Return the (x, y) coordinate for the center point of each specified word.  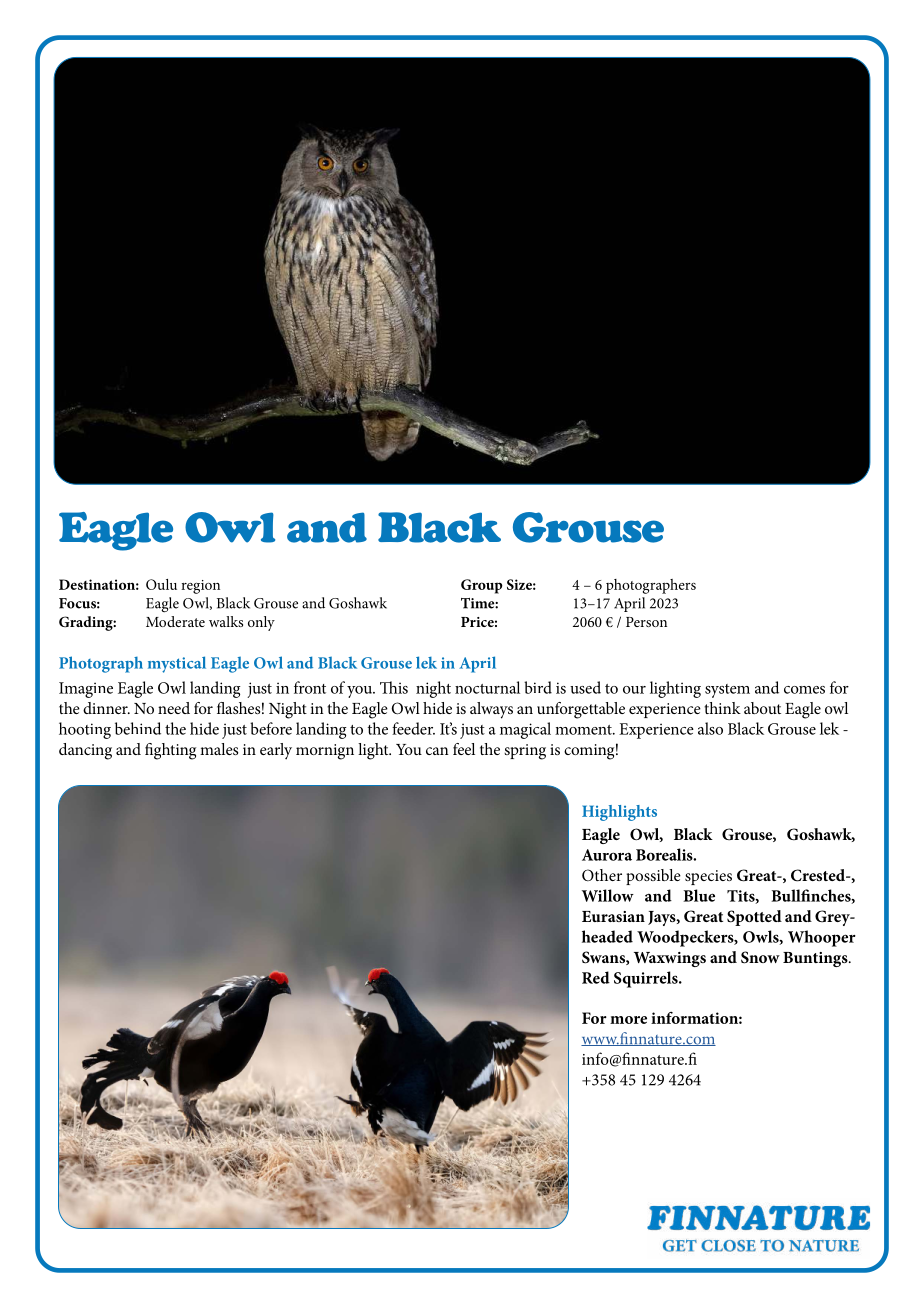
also (710, 728)
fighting (170, 751)
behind (138, 728)
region (200, 587)
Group (482, 586)
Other (602, 875)
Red (596, 977)
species (708, 877)
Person (646, 622)
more (628, 1020)
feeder (413, 728)
